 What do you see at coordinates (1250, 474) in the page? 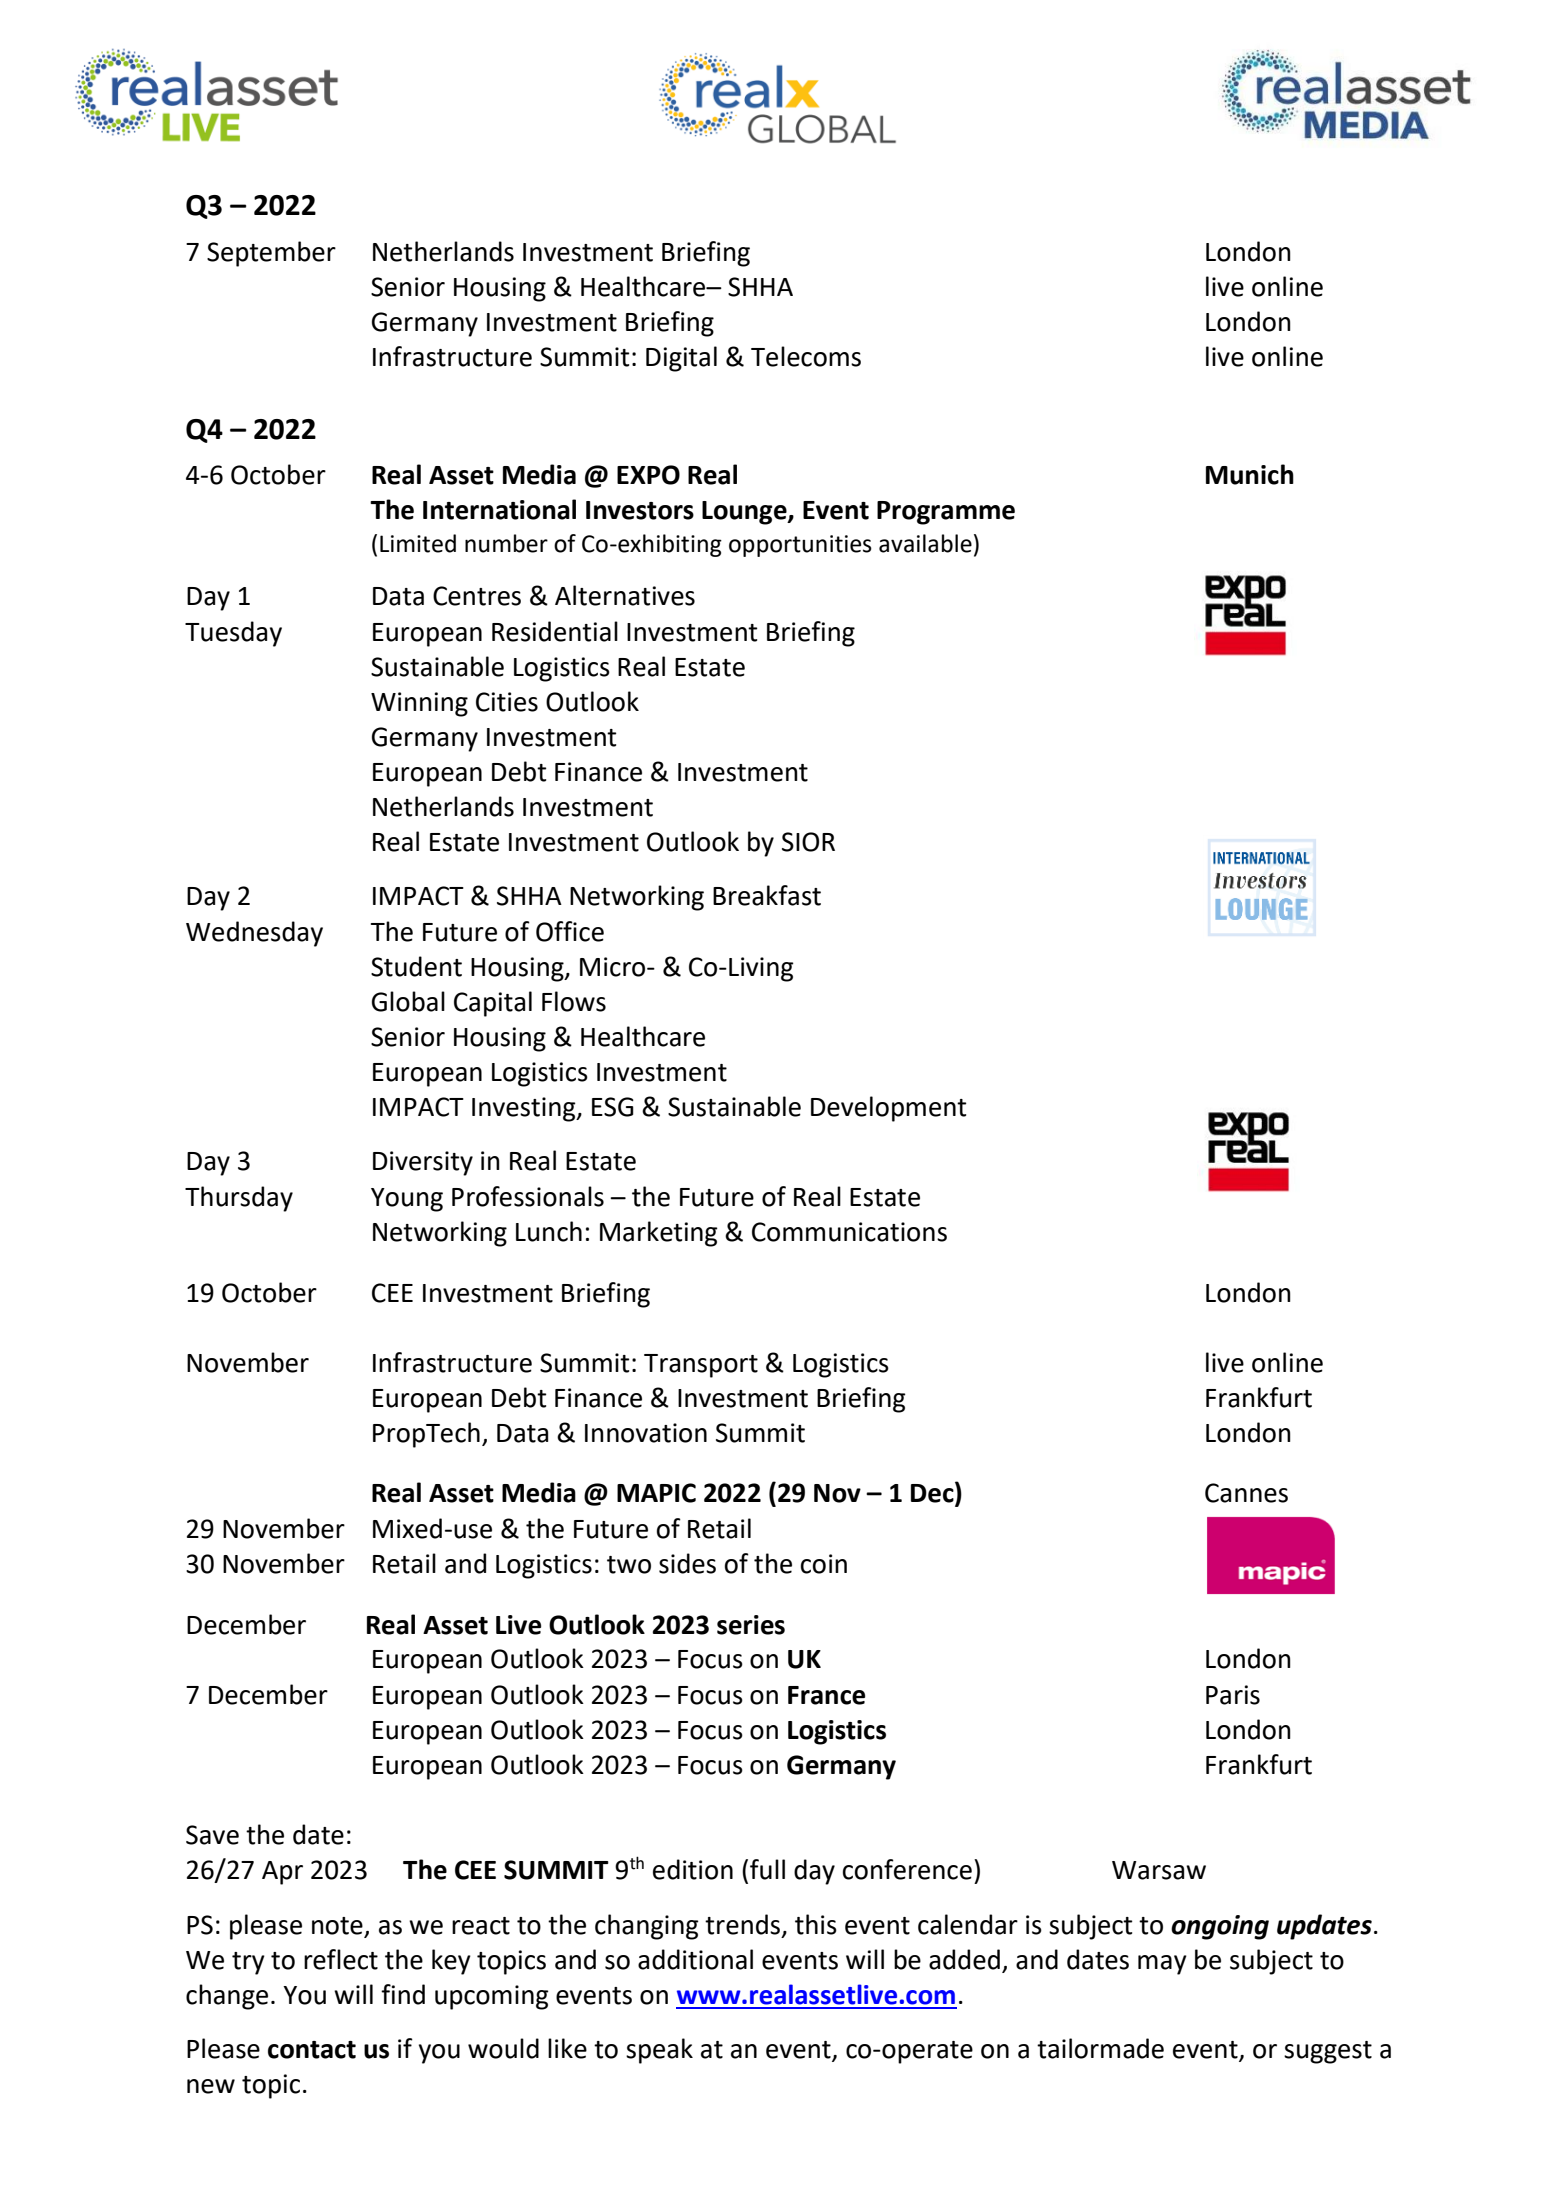
I see `Munich` at bounding box center [1250, 474].
